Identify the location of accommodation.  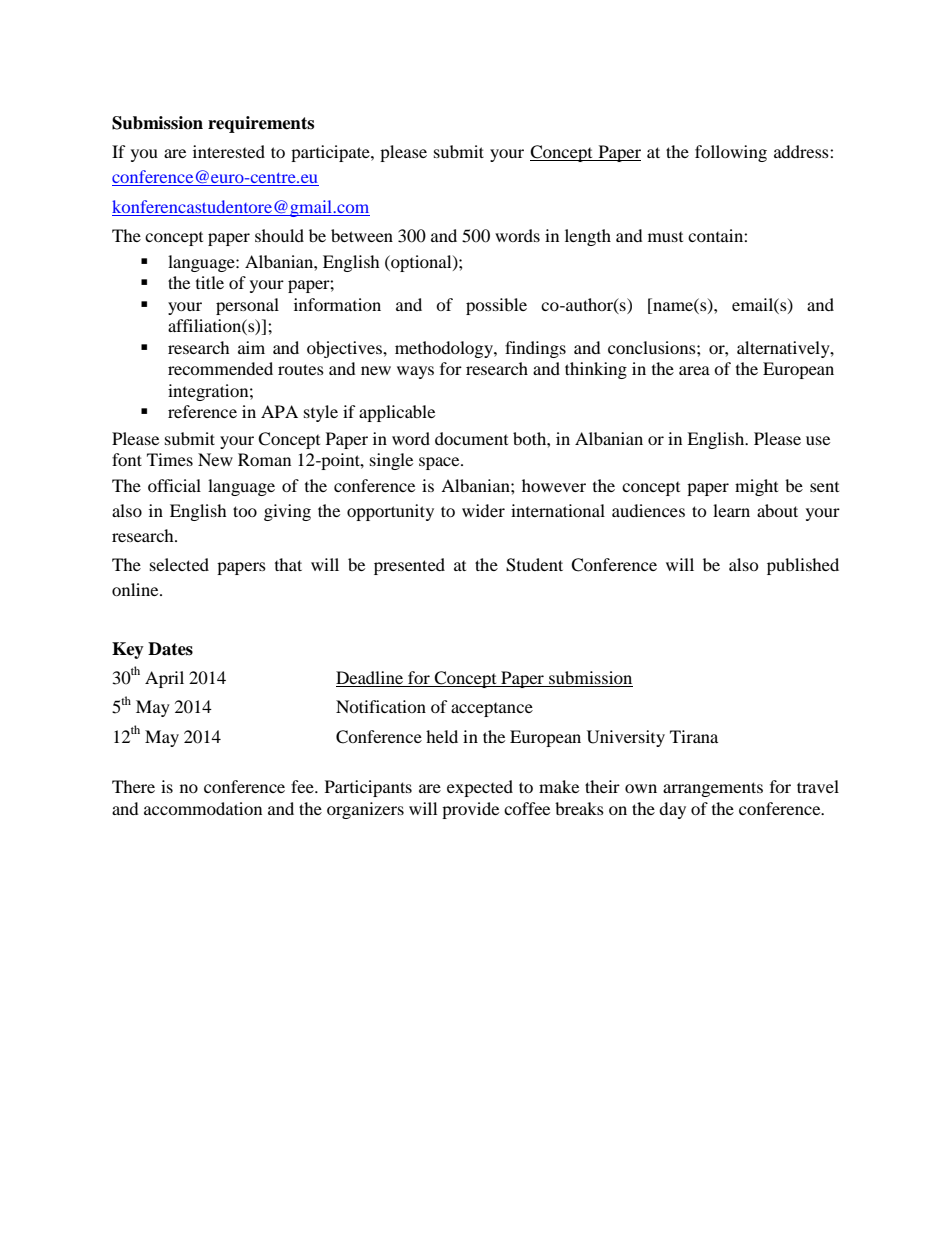
(203, 808).
